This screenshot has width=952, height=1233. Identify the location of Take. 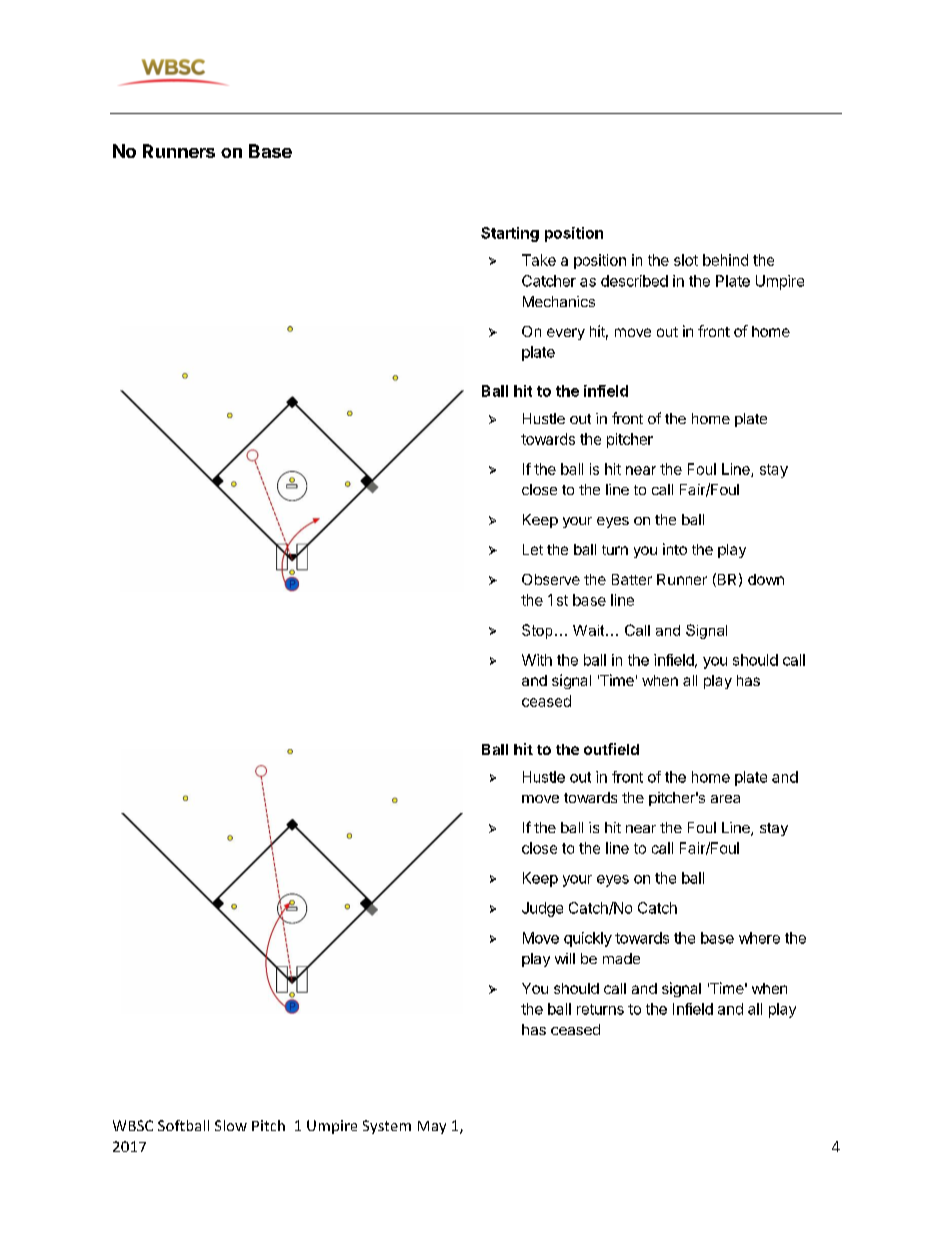
(539, 260).
